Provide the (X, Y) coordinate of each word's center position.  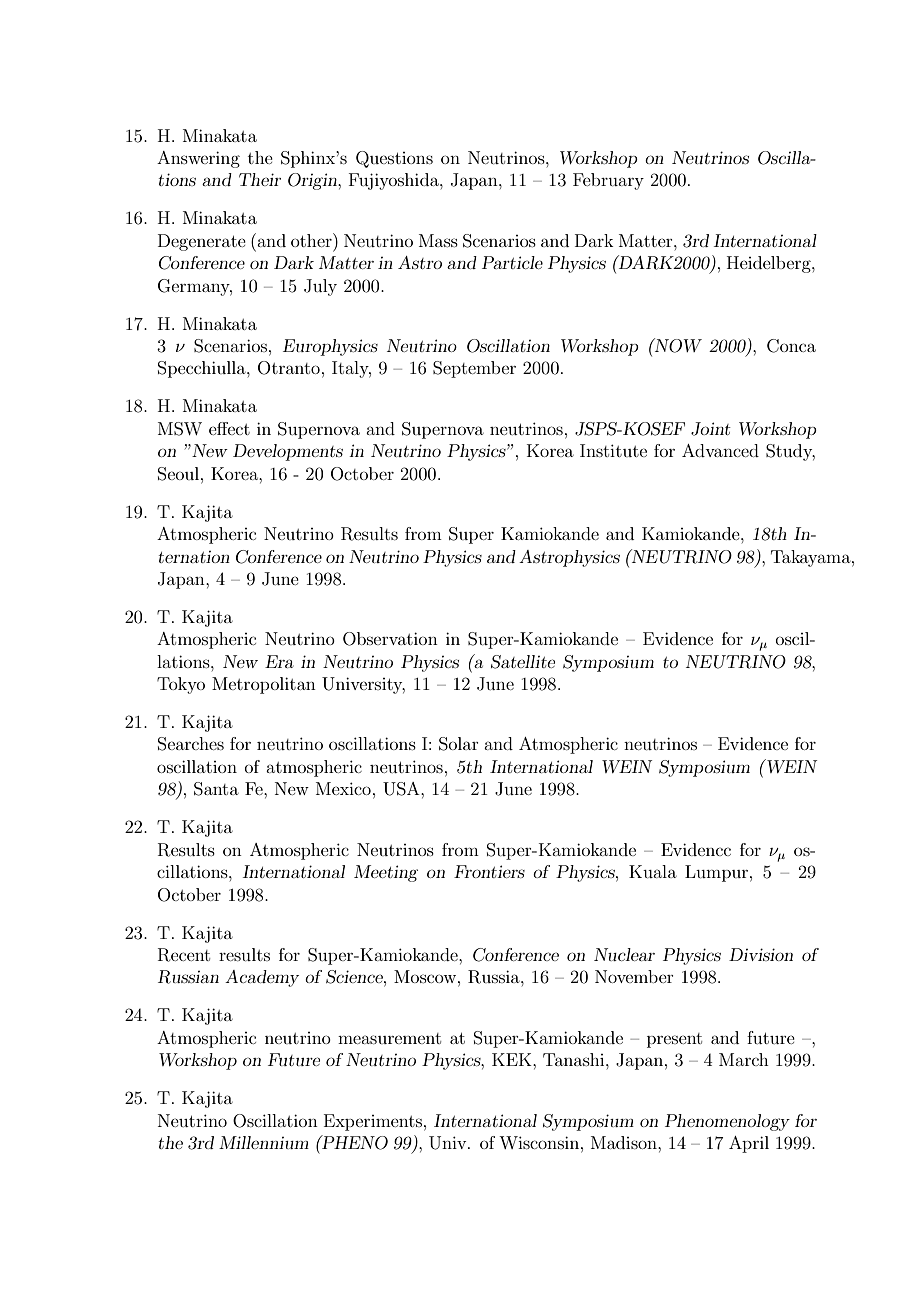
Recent (184, 955)
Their (260, 179)
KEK (513, 1059)
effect (229, 428)
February (608, 181)
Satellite (523, 662)
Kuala (653, 871)
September (474, 369)
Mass (438, 240)
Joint (711, 429)
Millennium (264, 1142)
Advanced (720, 450)
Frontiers (489, 871)
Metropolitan (264, 685)
